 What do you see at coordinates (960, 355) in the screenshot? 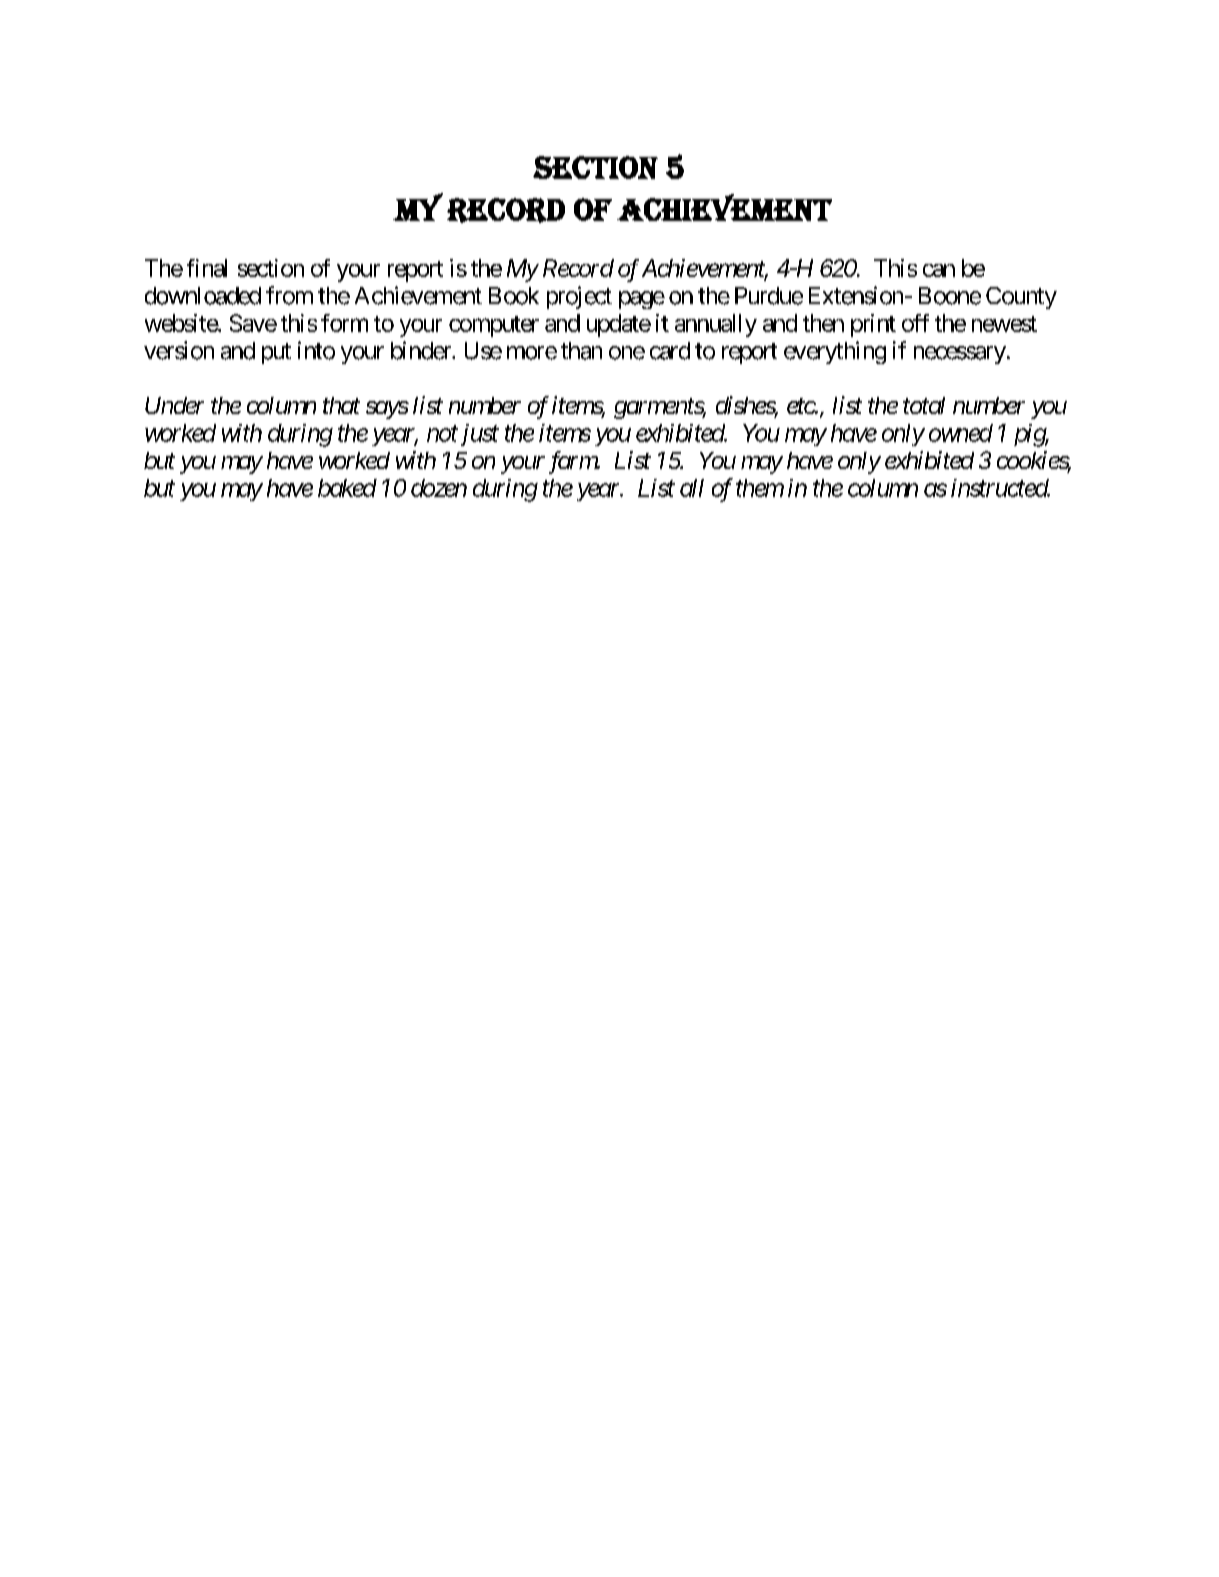
I see `necessary` at bounding box center [960, 355].
